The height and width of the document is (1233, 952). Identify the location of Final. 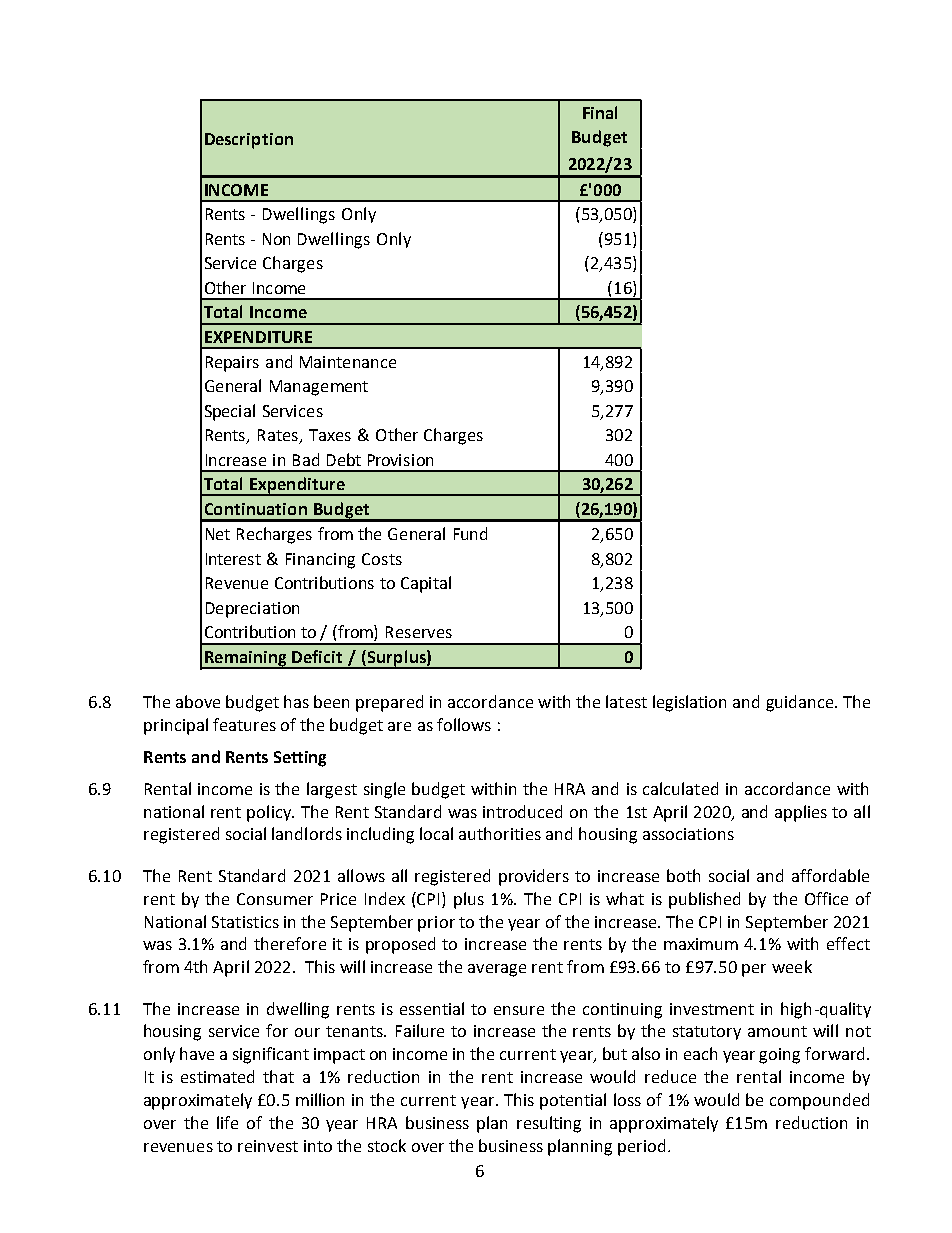
(600, 112).
